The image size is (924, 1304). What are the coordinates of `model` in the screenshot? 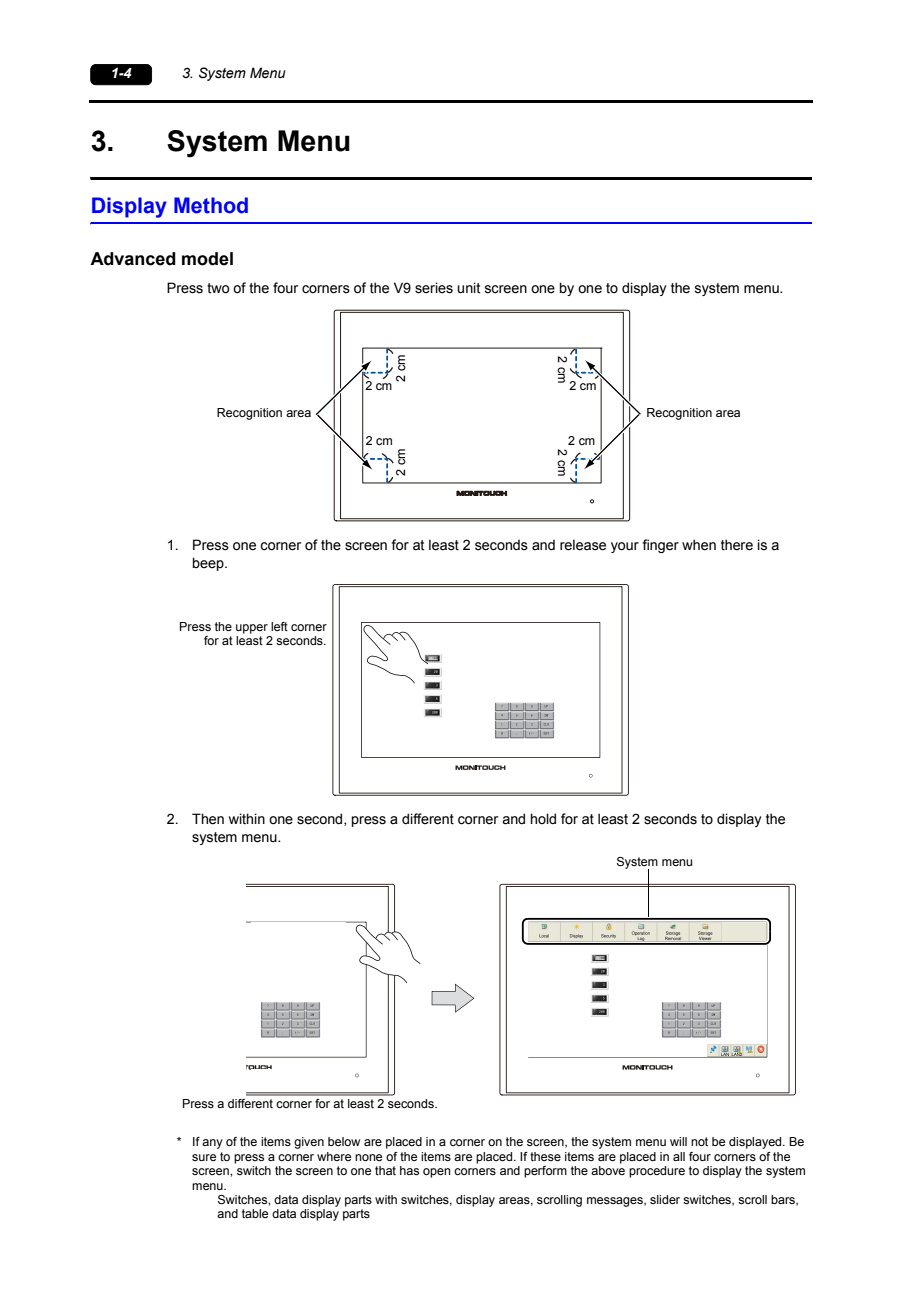 It's located at (207, 259).
